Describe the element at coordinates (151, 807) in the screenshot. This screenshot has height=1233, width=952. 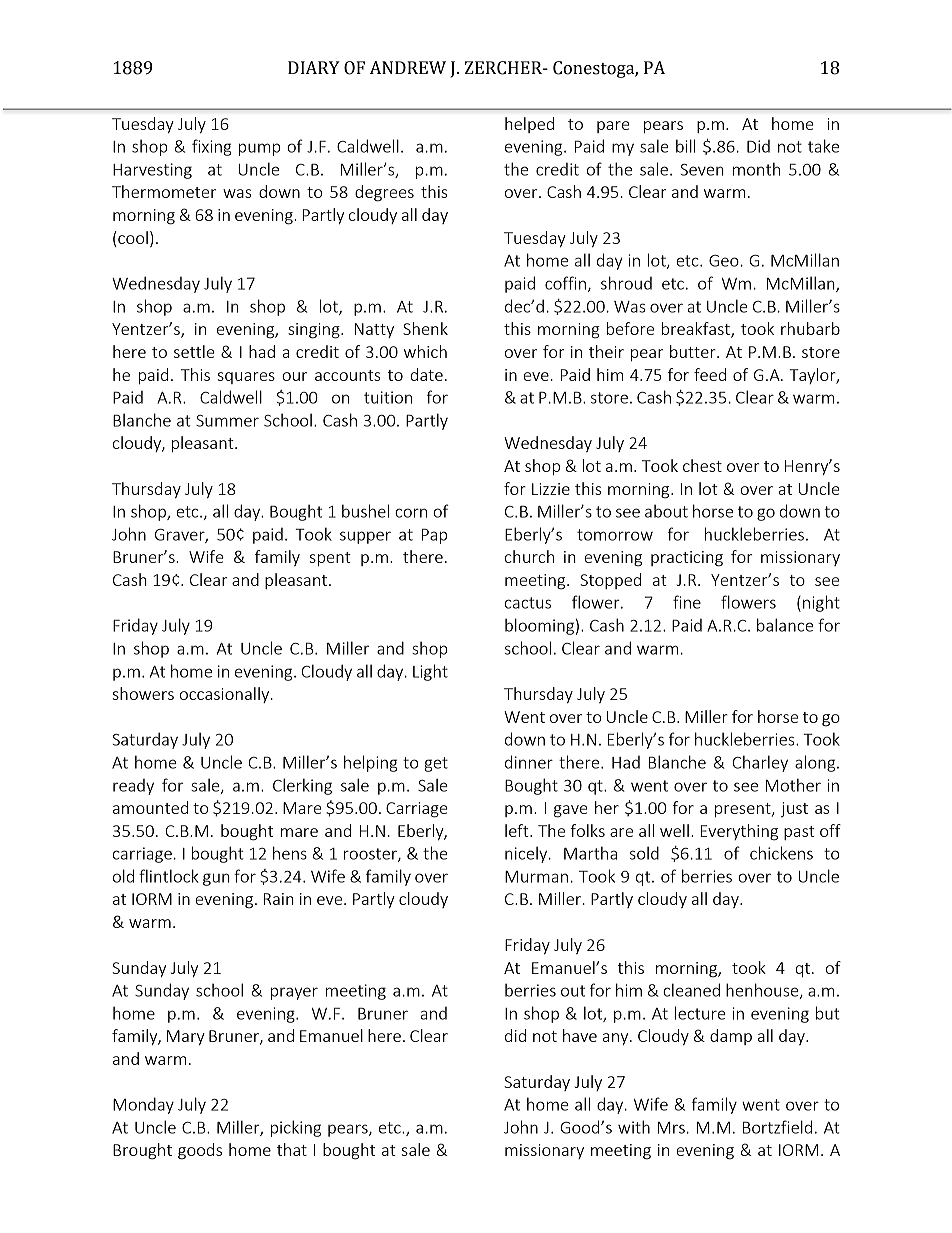
I see `amounted` at that location.
